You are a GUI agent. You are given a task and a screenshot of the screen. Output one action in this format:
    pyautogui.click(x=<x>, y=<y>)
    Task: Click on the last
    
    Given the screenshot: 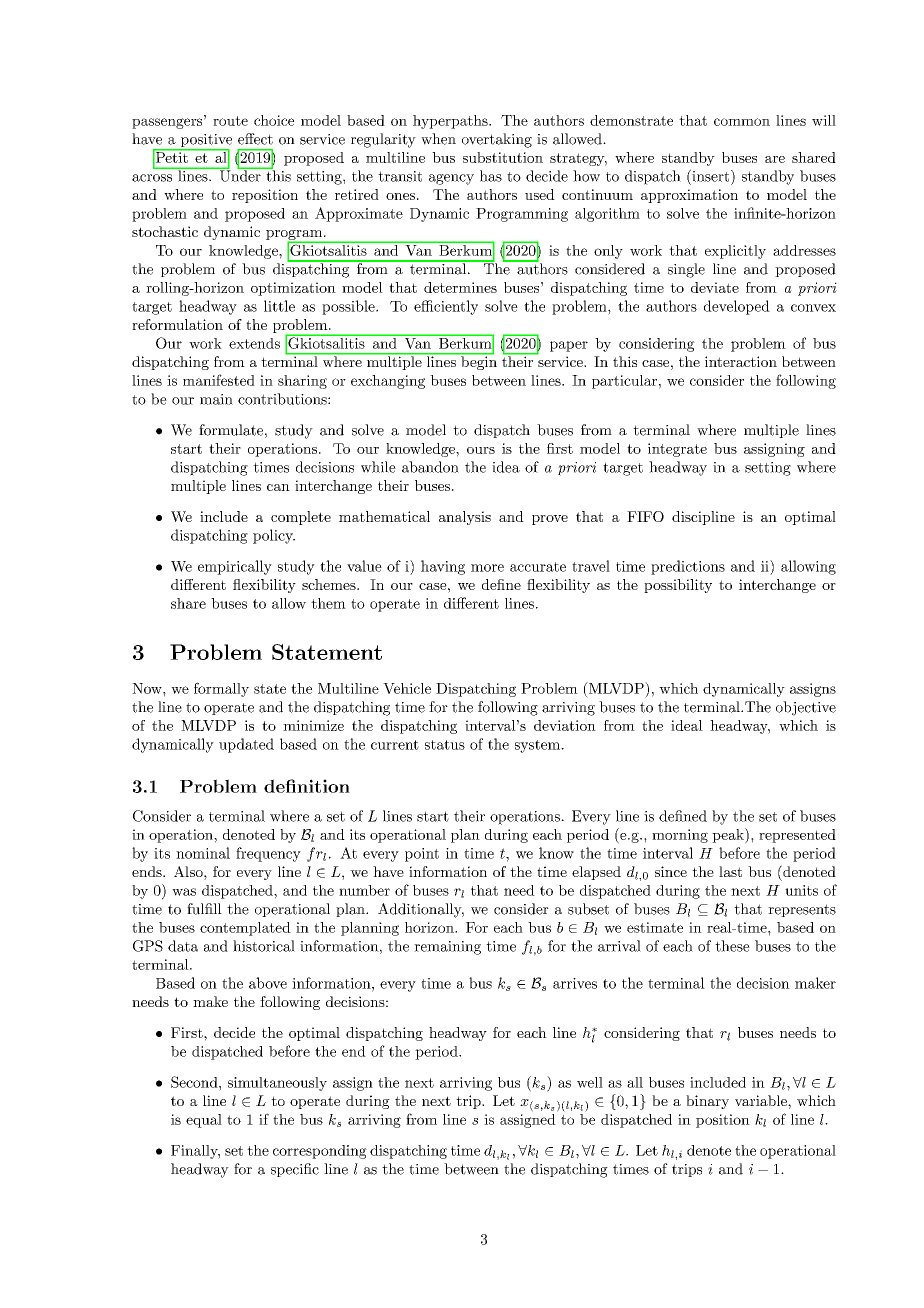 What is the action you would take?
    pyautogui.click(x=730, y=871)
